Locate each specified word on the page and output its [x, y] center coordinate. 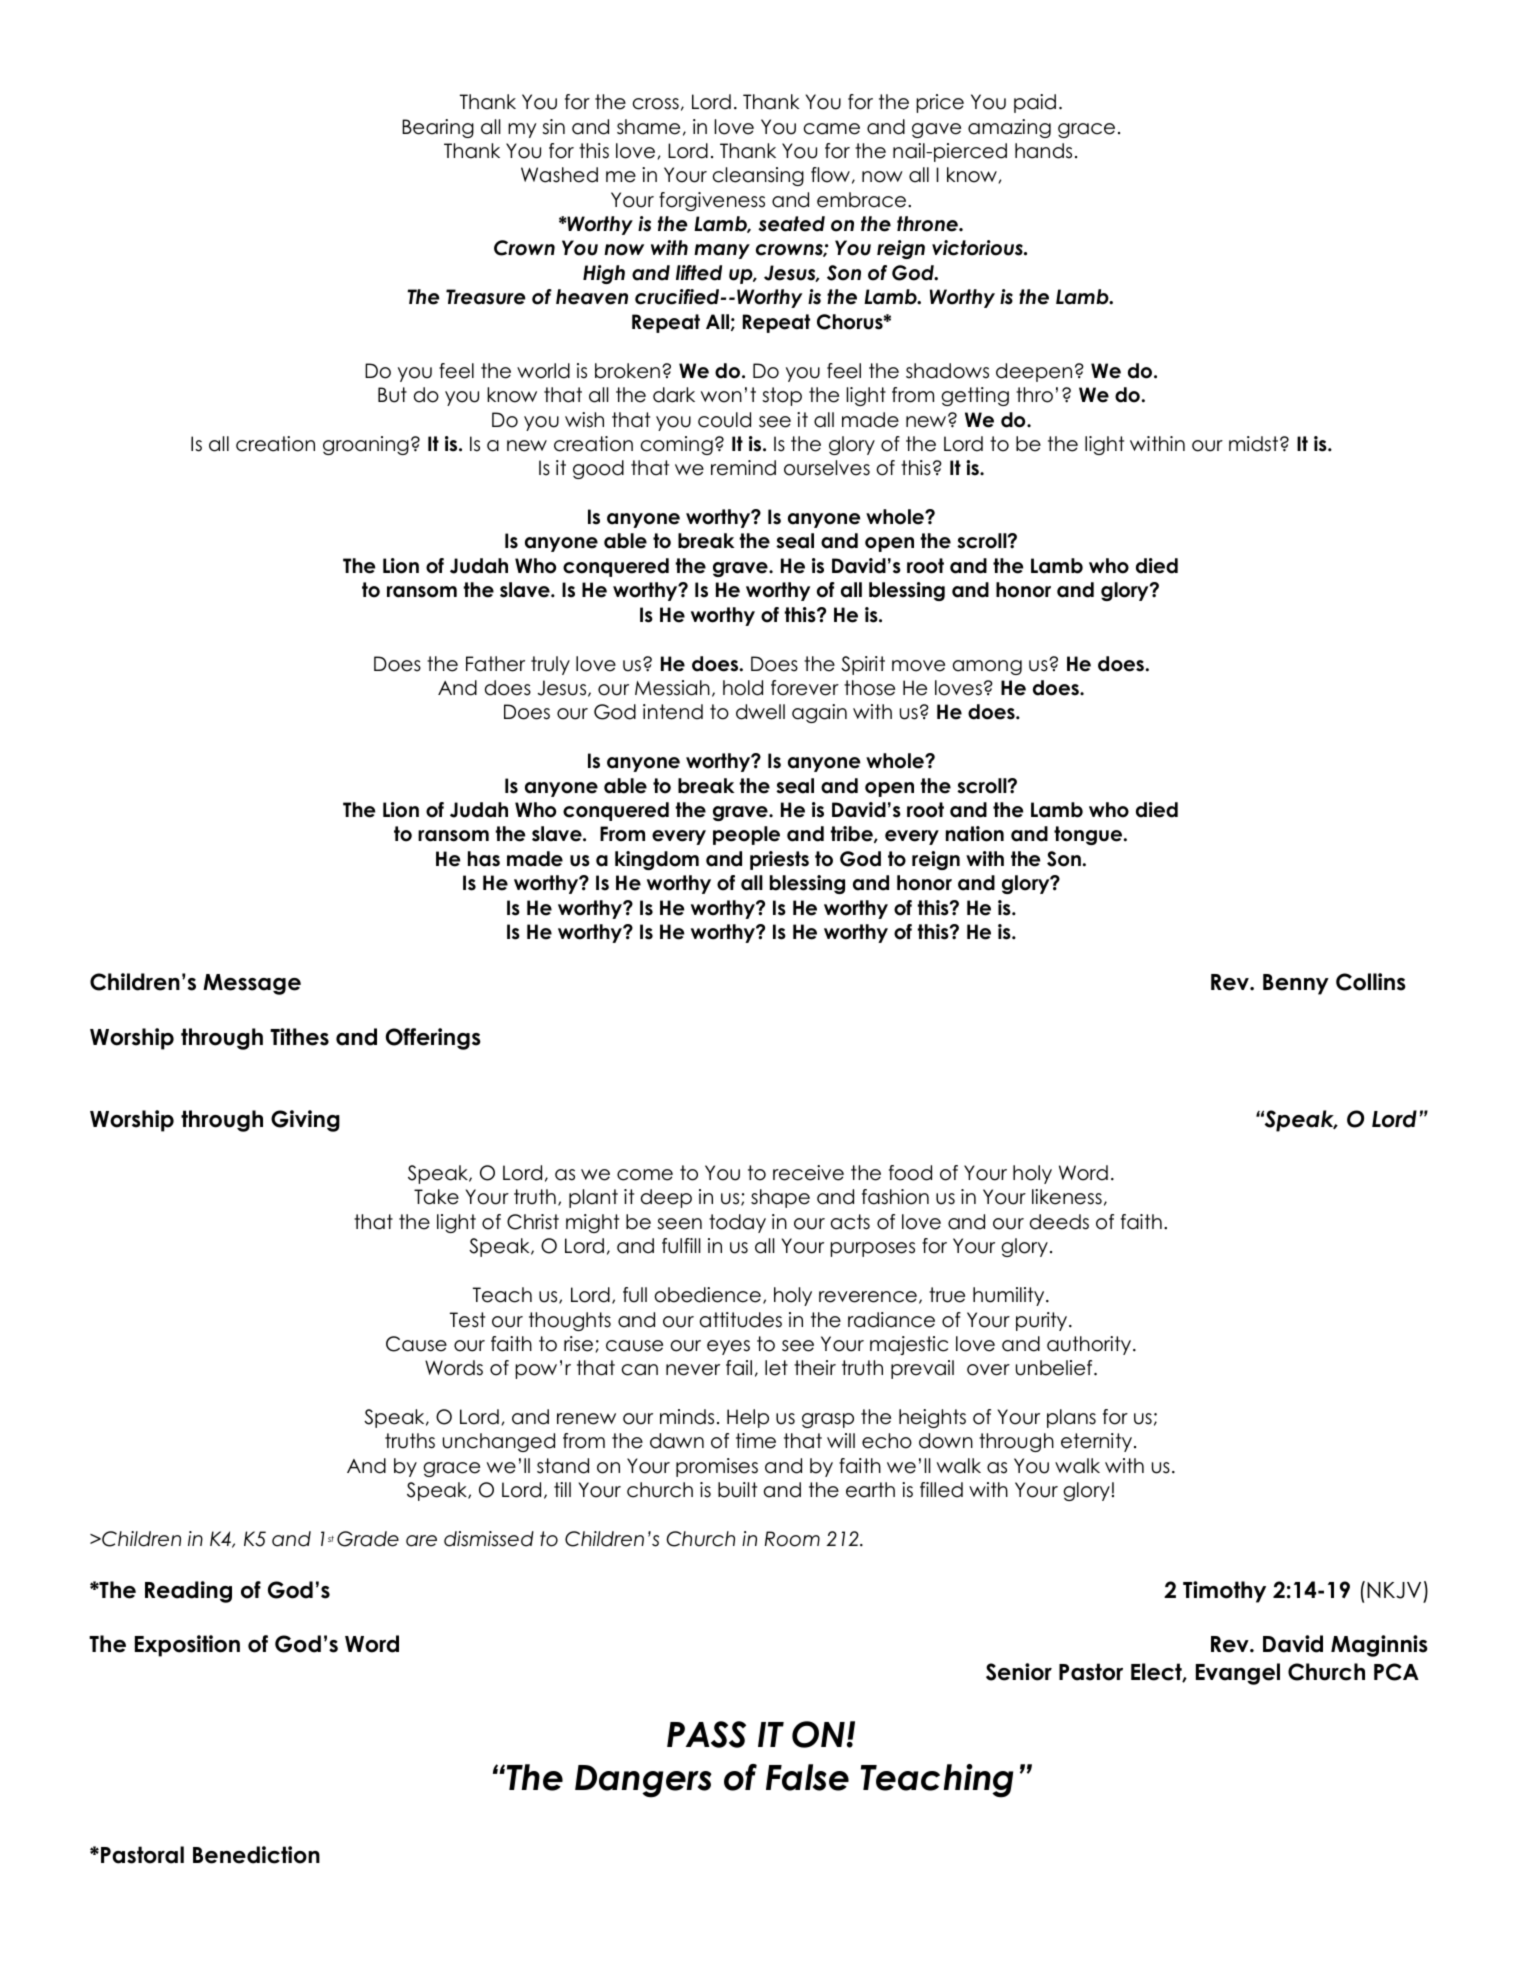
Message [252, 984]
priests [779, 860]
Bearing [438, 128]
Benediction [256, 1855]
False [807, 1777]
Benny [1296, 984]
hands [1043, 151]
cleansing [758, 176]
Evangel [1238, 1674]
